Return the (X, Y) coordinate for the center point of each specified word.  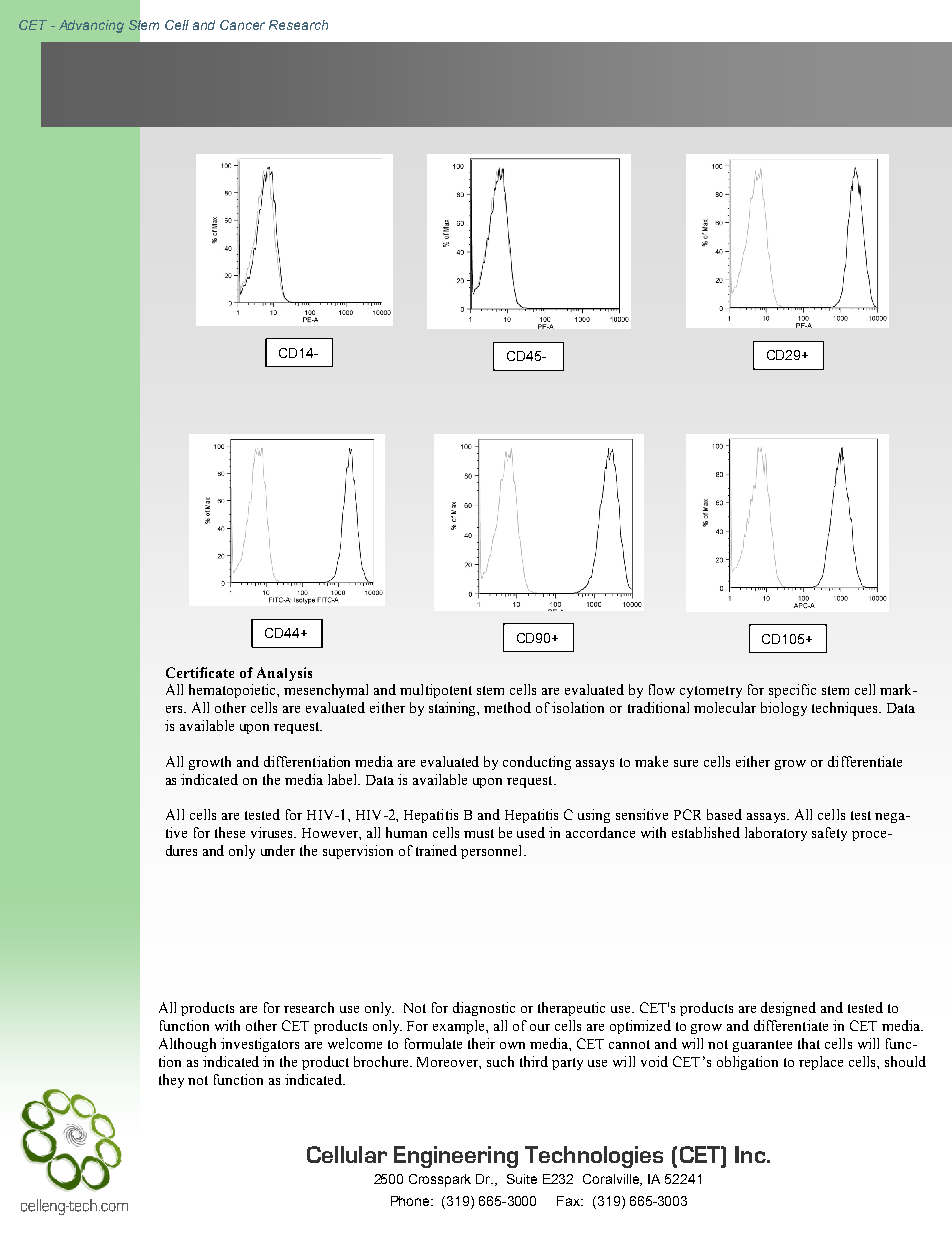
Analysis (284, 674)
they (171, 1081)
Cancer (242, 25)
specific (792, 691)
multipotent (436, 691)
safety (829, 834)
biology (784, 709)
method (507, 707)
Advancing (91, 26)
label (344, 779)
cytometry (711, 692)
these (230, 832)
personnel (493, 852)
